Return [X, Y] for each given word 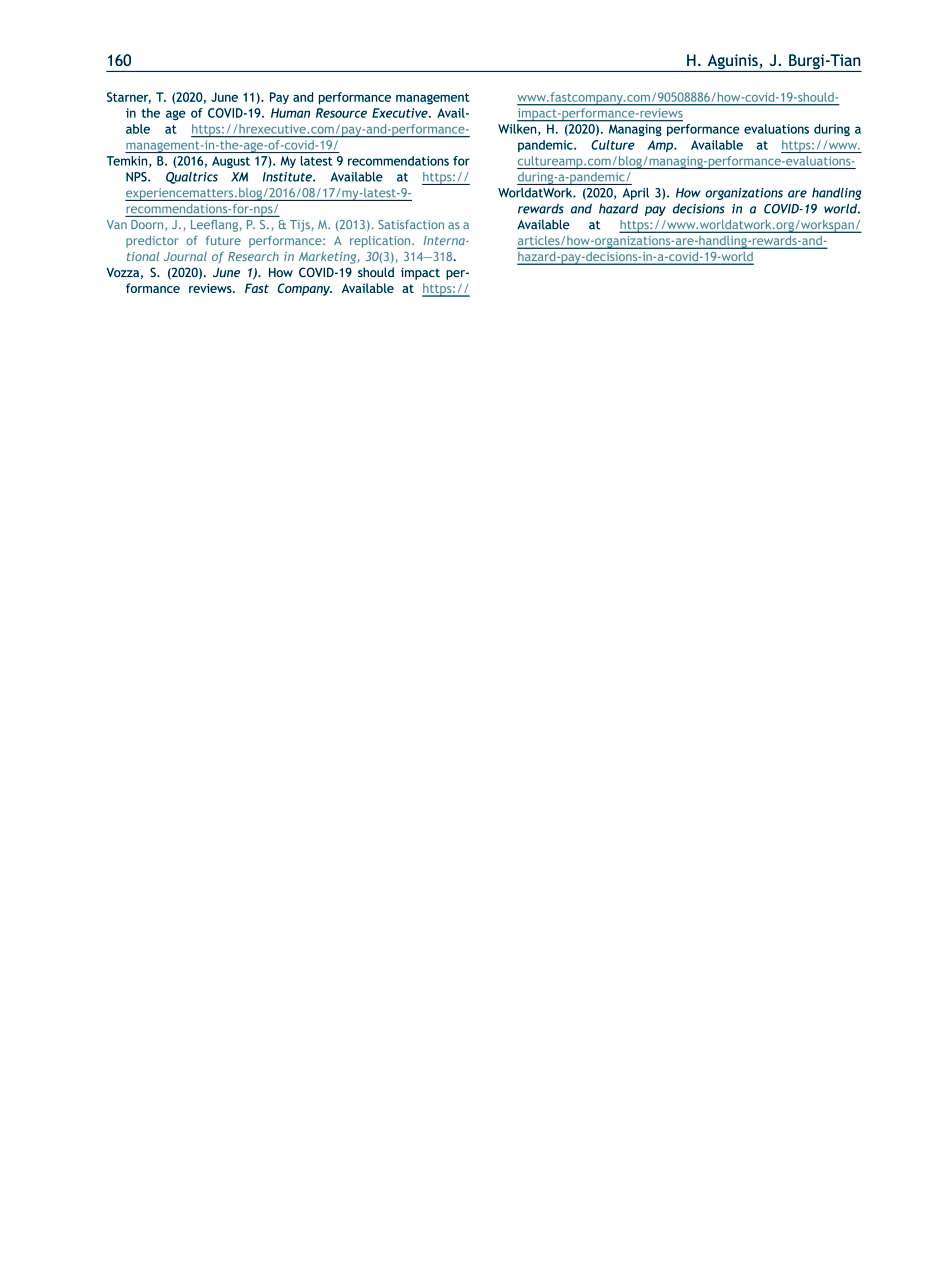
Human [290, 113]
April [636, 194]
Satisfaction [411, 224]
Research [253, 256]
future [223, 240]
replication [381, 242]
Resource [341, 113]
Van [117, 224]
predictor [152, 242]
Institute [288, 177]
